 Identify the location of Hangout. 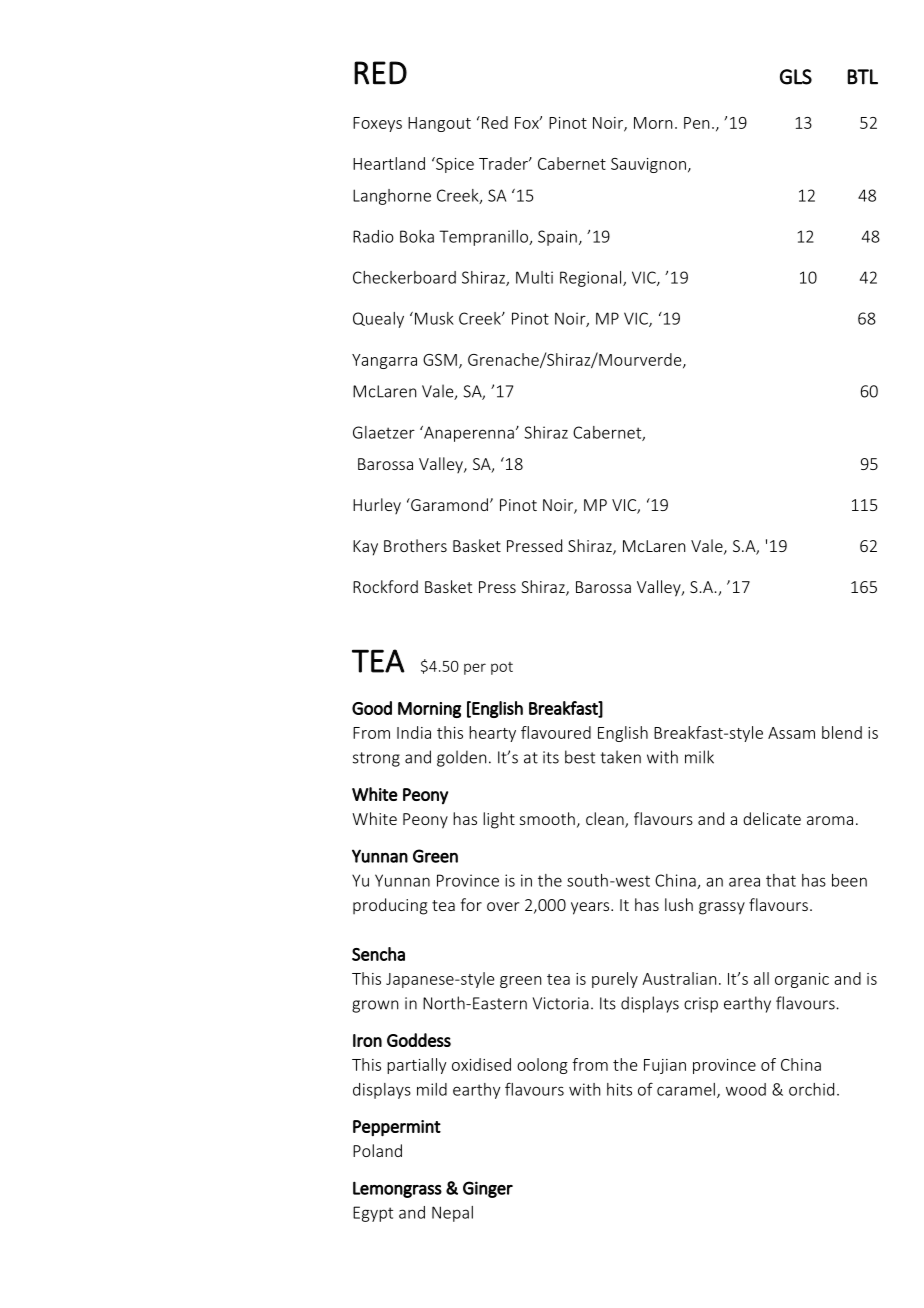
(439, 124).
